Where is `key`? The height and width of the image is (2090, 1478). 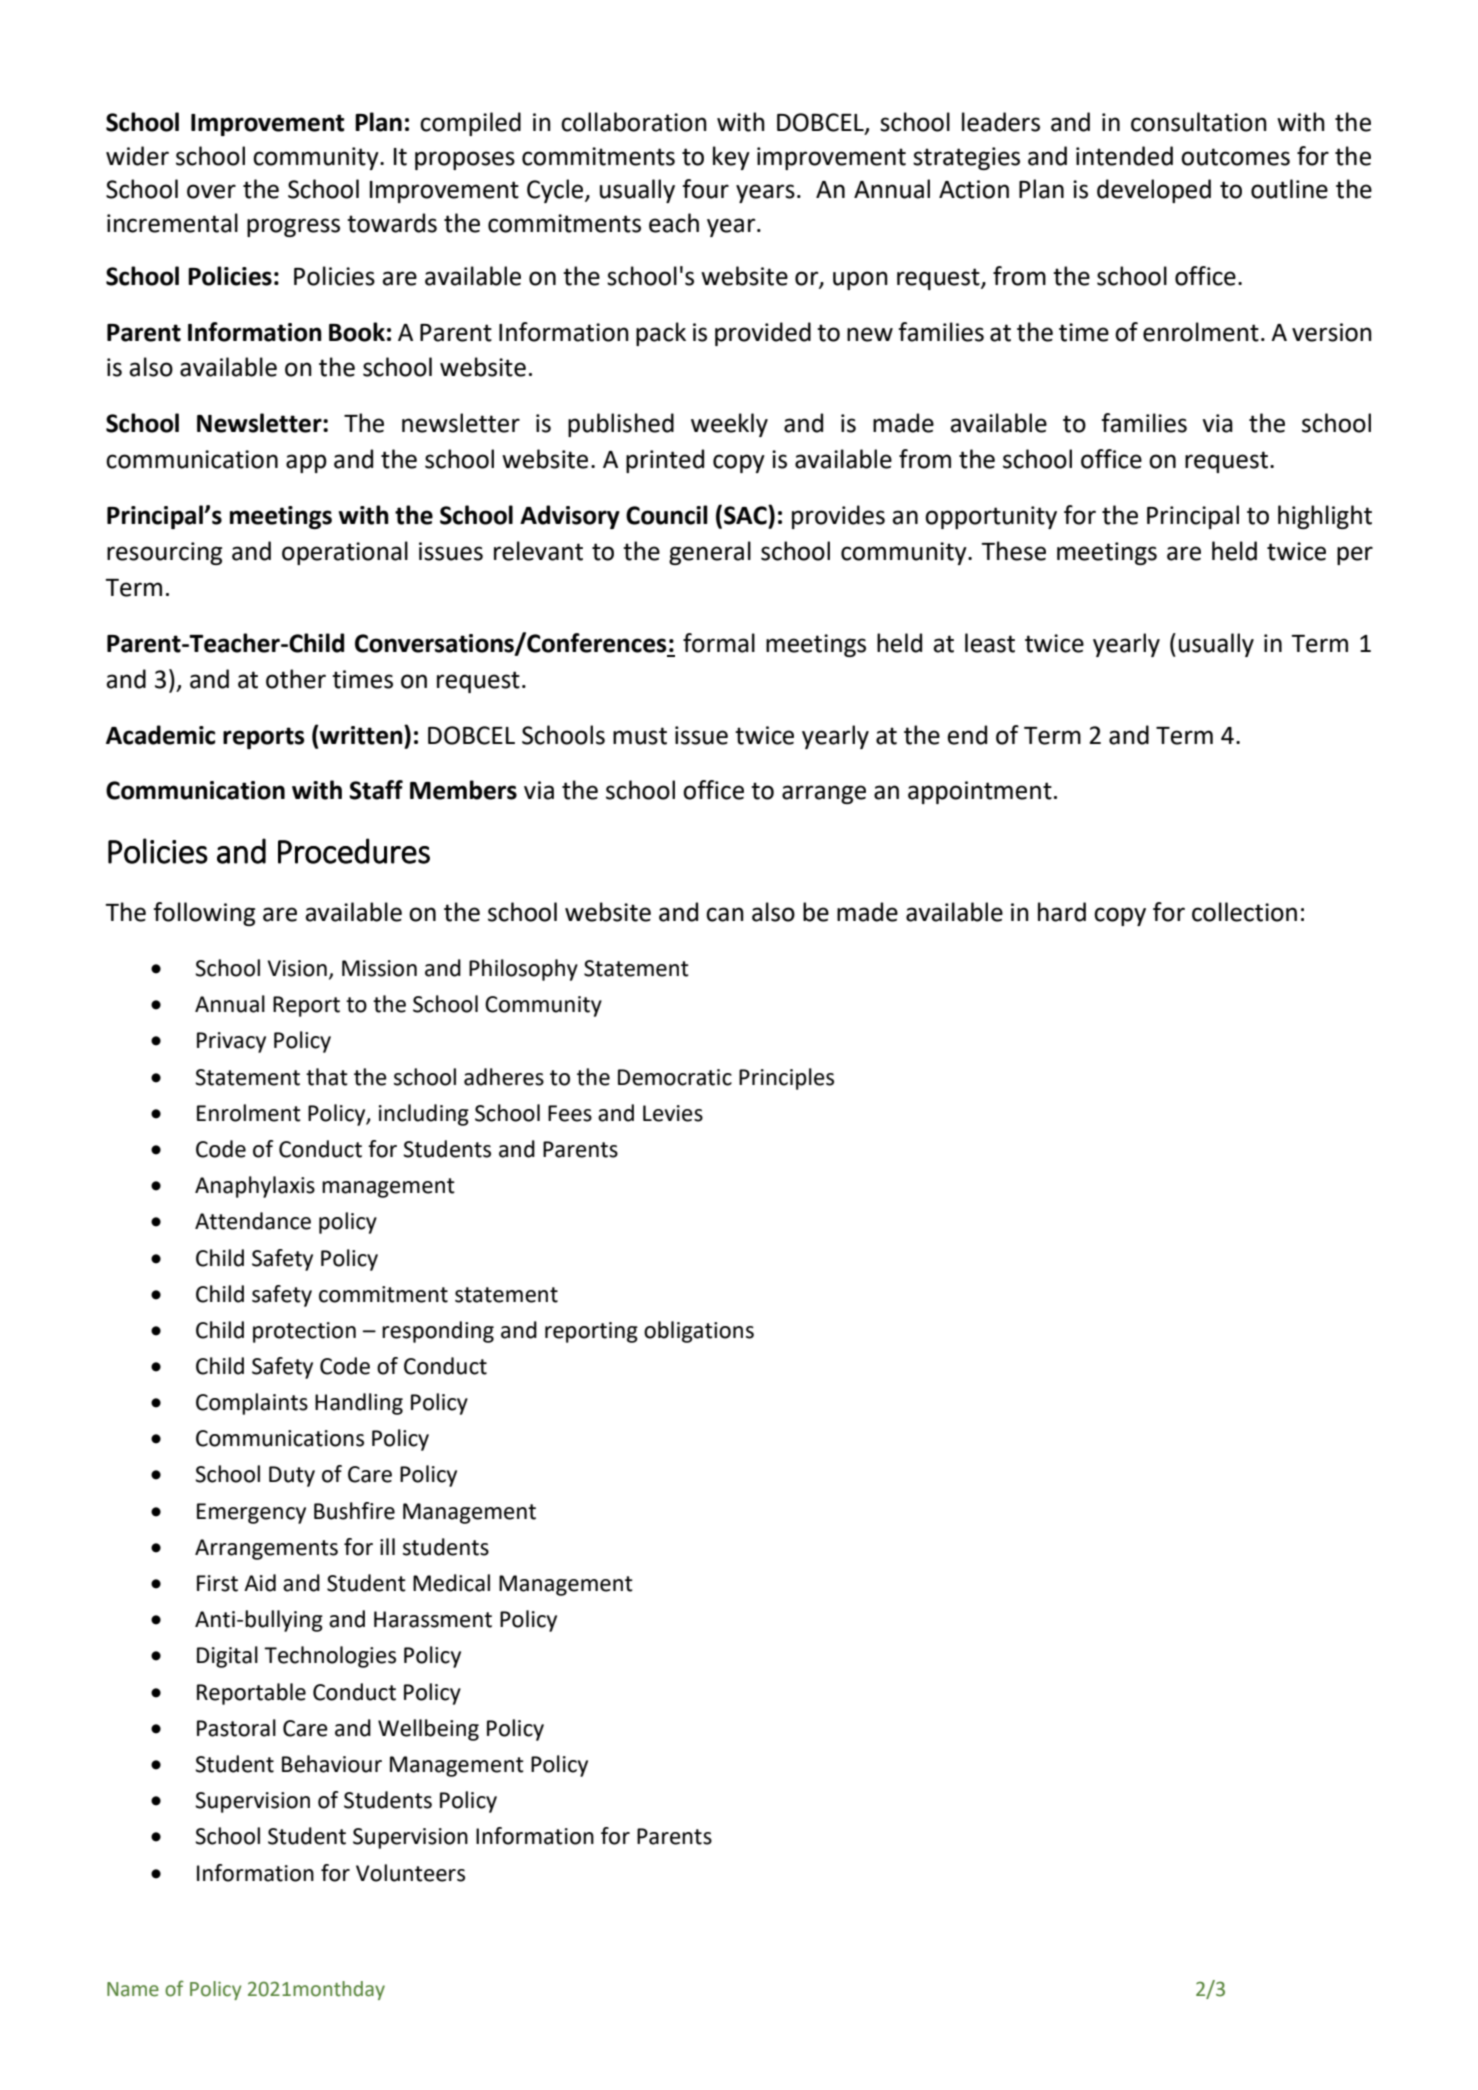 key is located at coordinates (731, 158).
